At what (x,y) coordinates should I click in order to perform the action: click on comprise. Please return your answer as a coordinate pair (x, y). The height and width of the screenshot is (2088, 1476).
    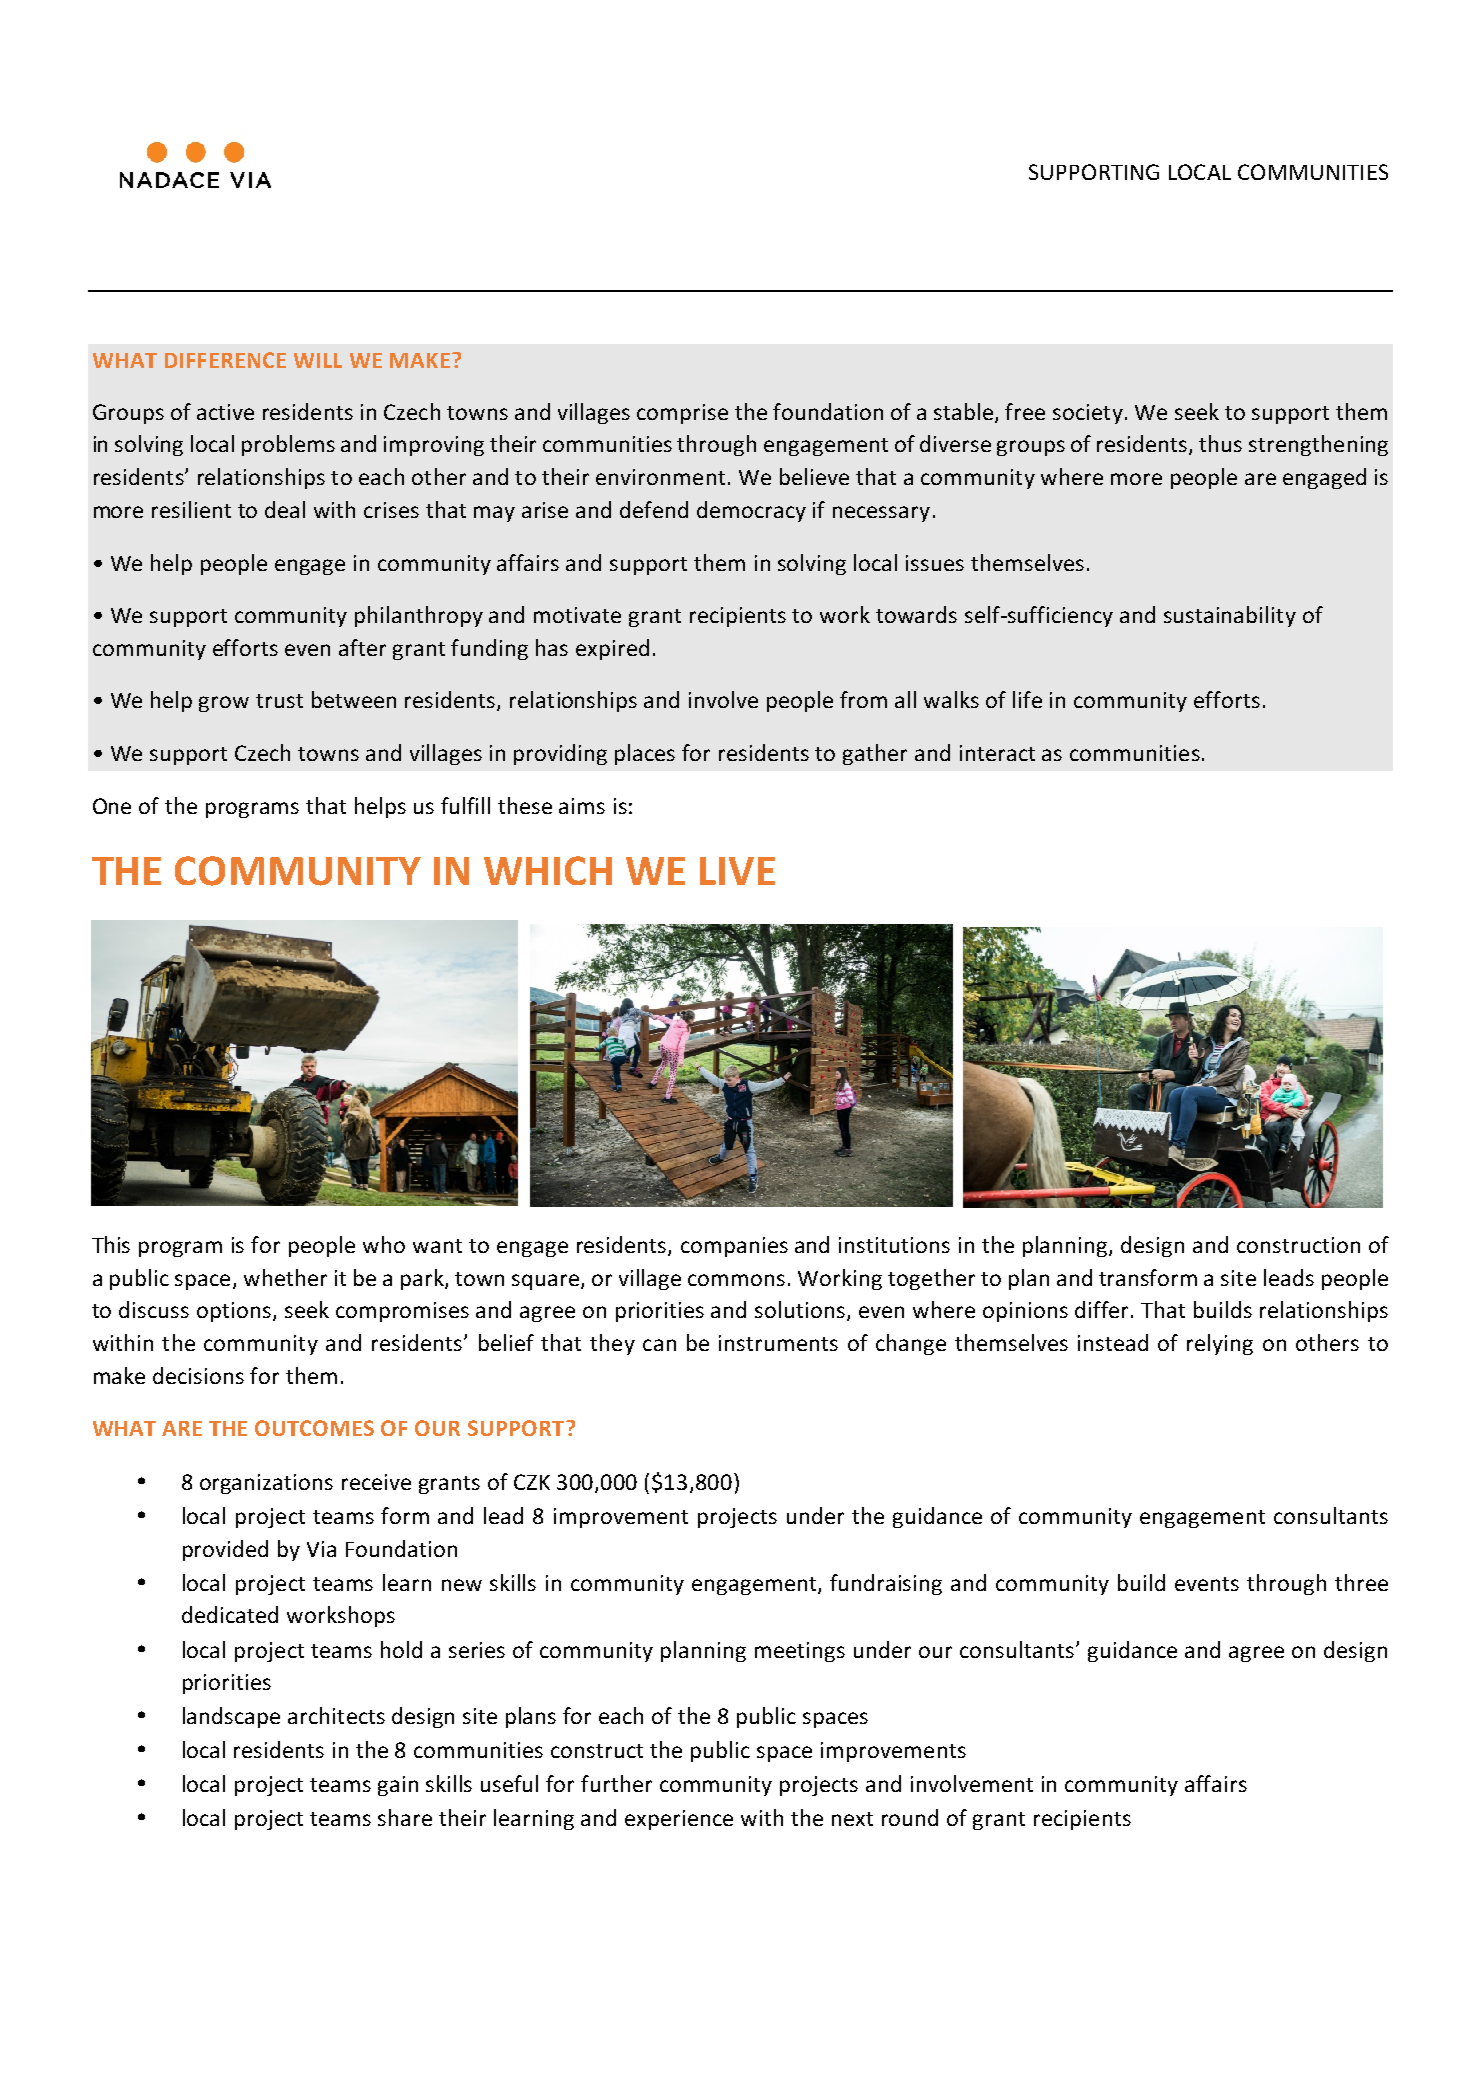
    Looking at the image, I should click on (682, 414).
